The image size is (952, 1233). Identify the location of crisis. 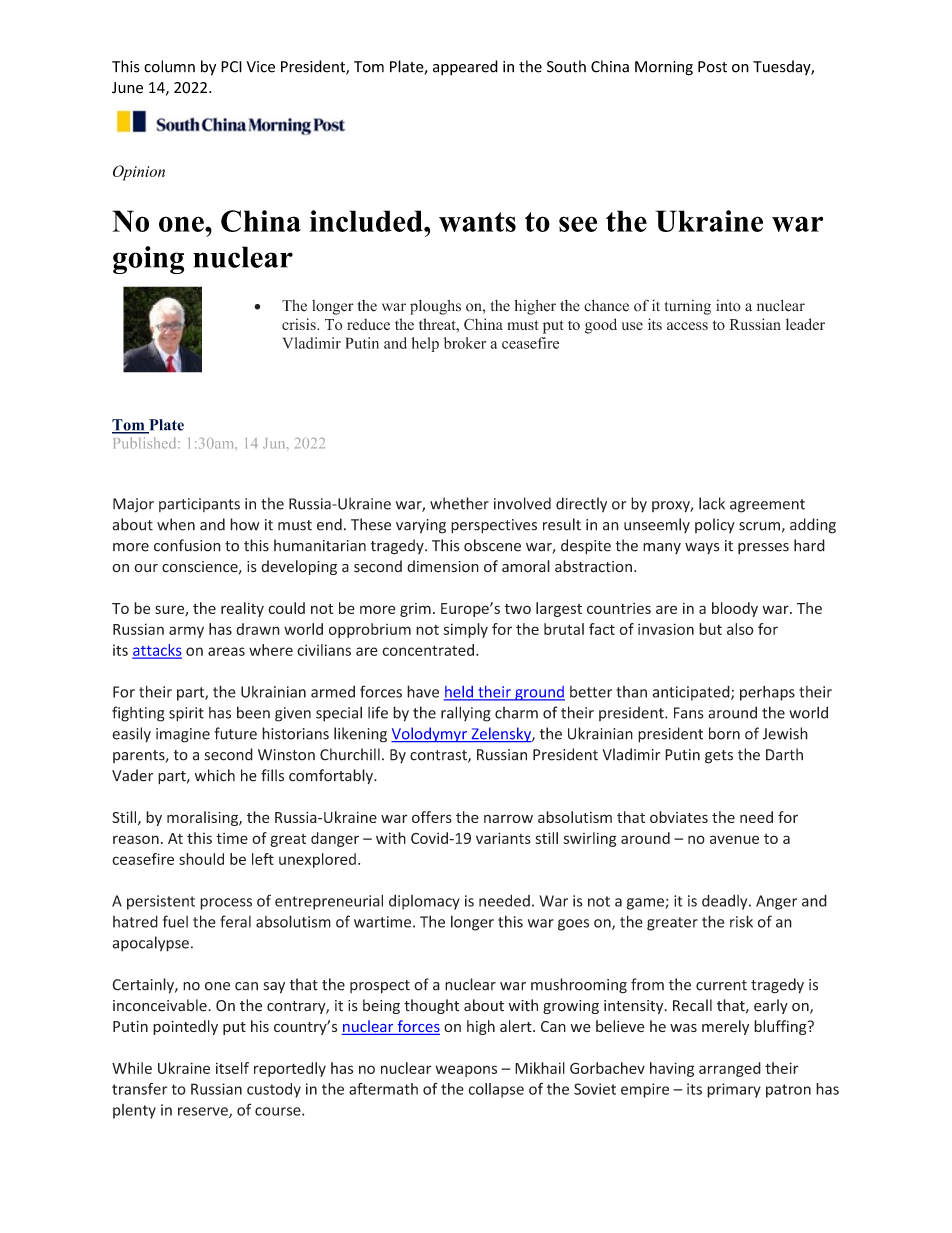
(300, 324).
